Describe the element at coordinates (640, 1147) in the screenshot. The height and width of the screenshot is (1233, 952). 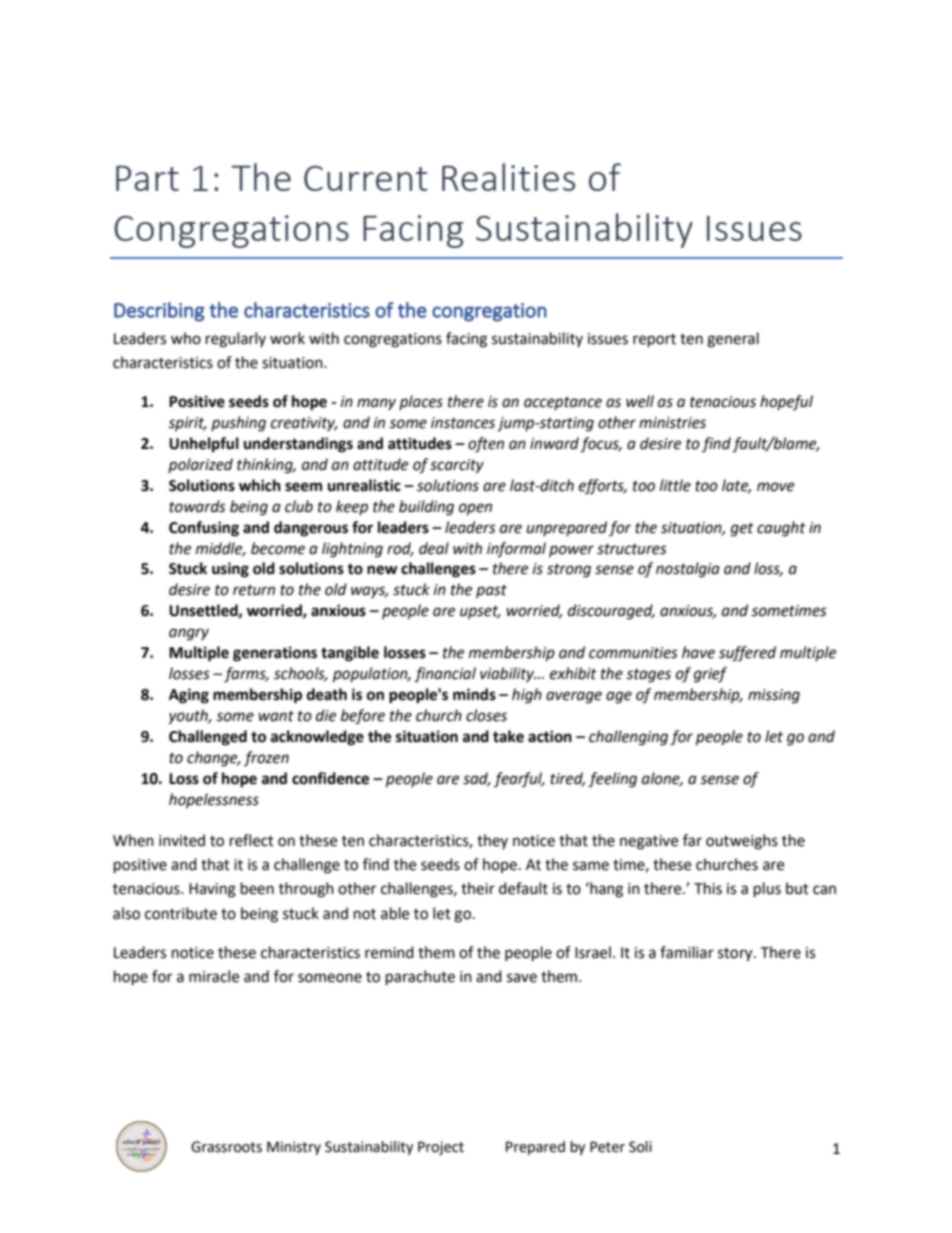
I see `Soli` at that location.
